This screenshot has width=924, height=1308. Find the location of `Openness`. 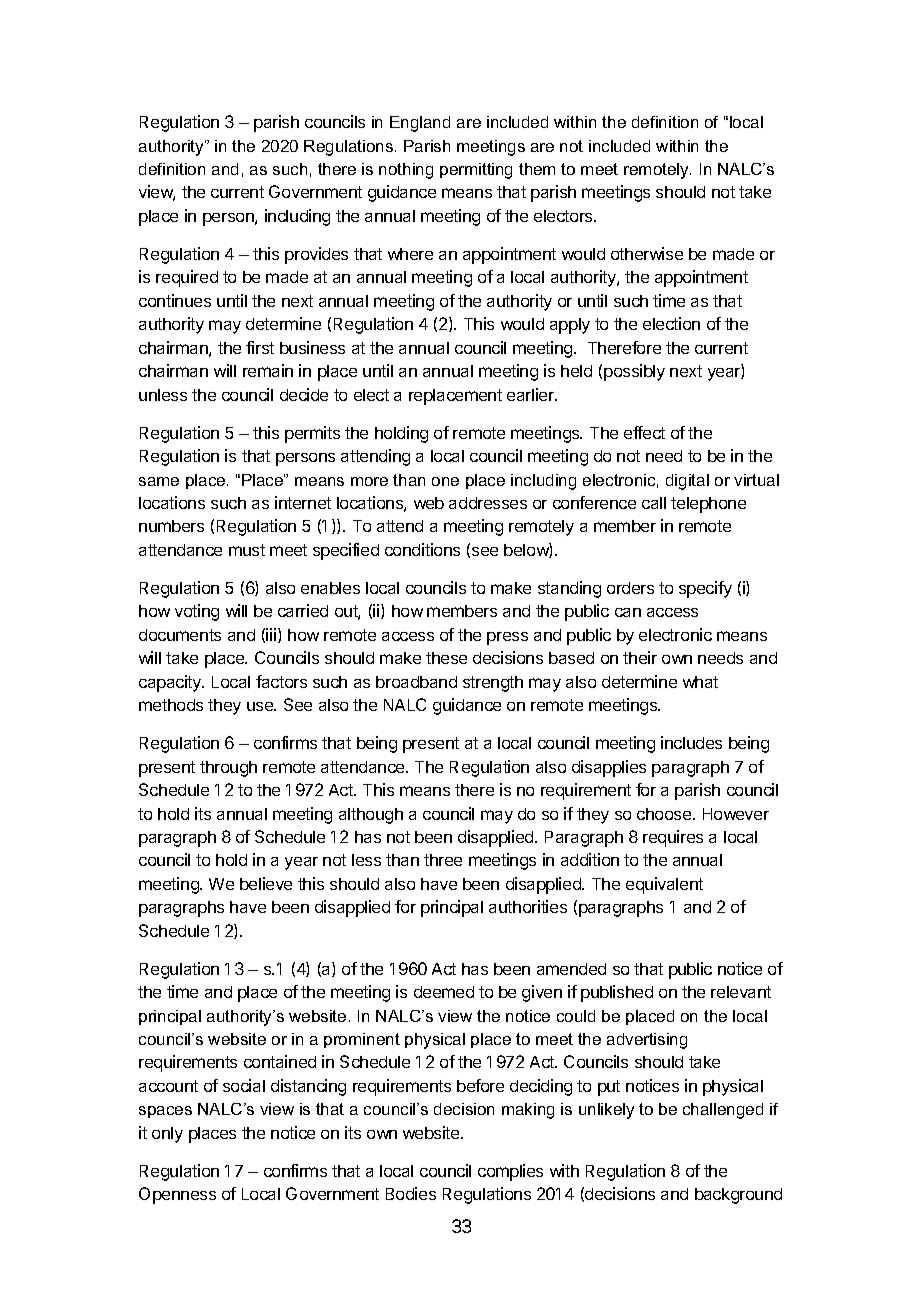

Openness is located at coordinates (177, 1195).
